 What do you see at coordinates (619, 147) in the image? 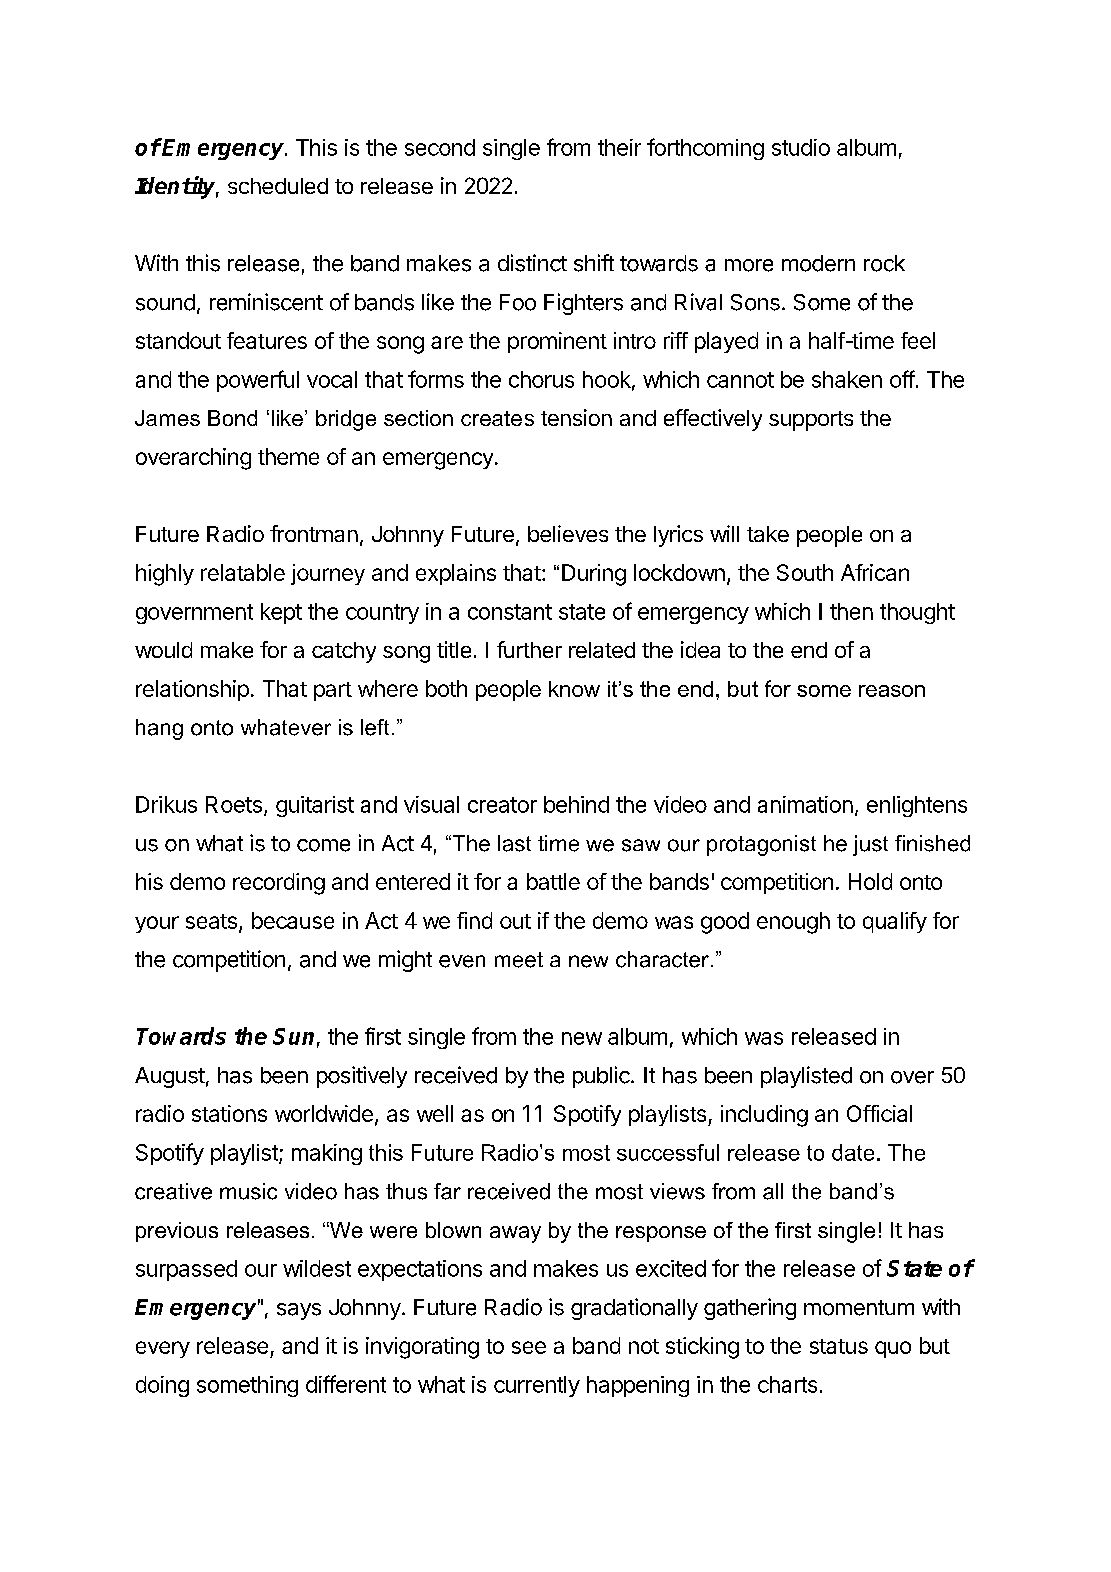
I see `their` at bounding box center [619, 147].
